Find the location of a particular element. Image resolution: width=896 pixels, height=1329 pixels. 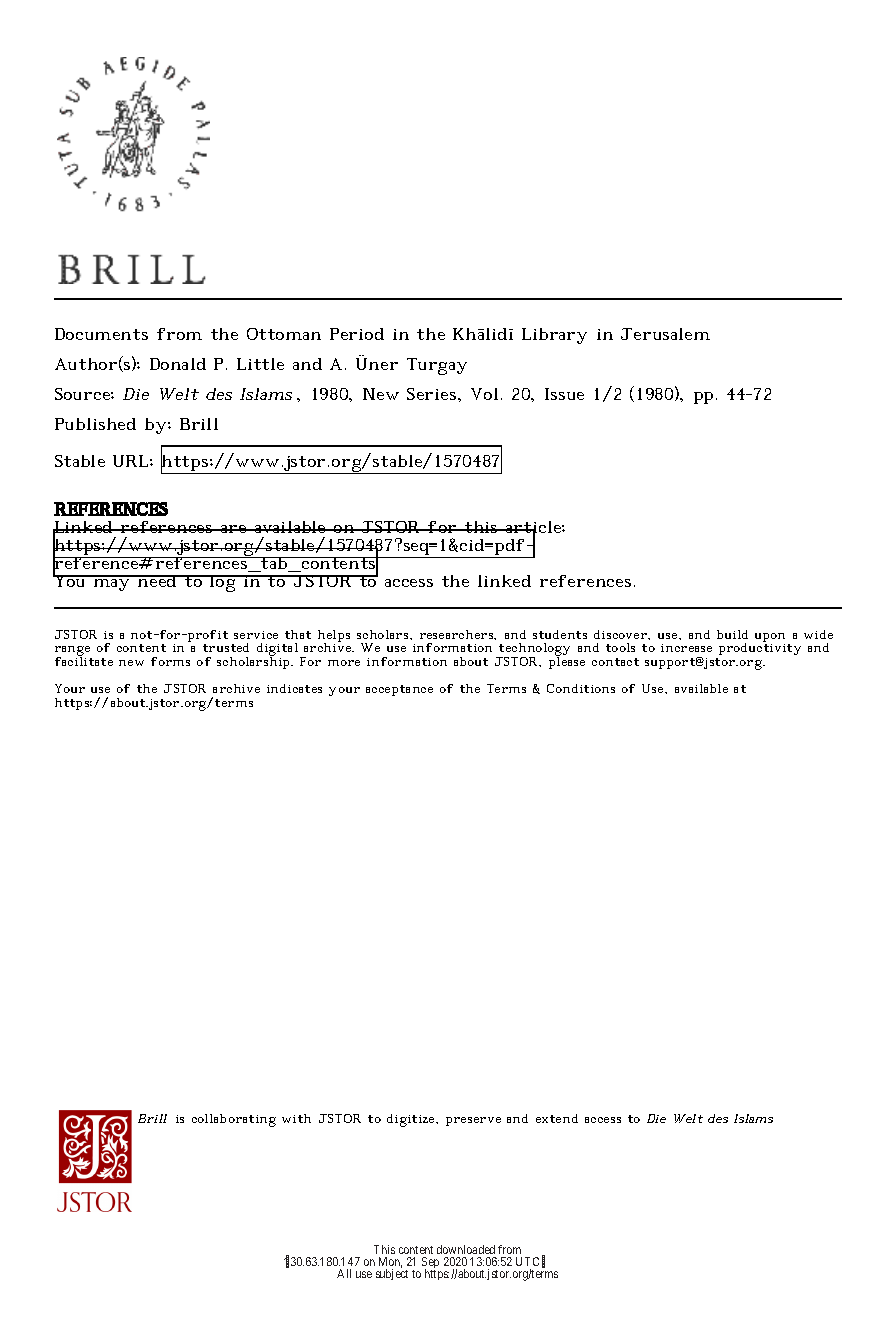

All is located at coordinates (344, 1273).
